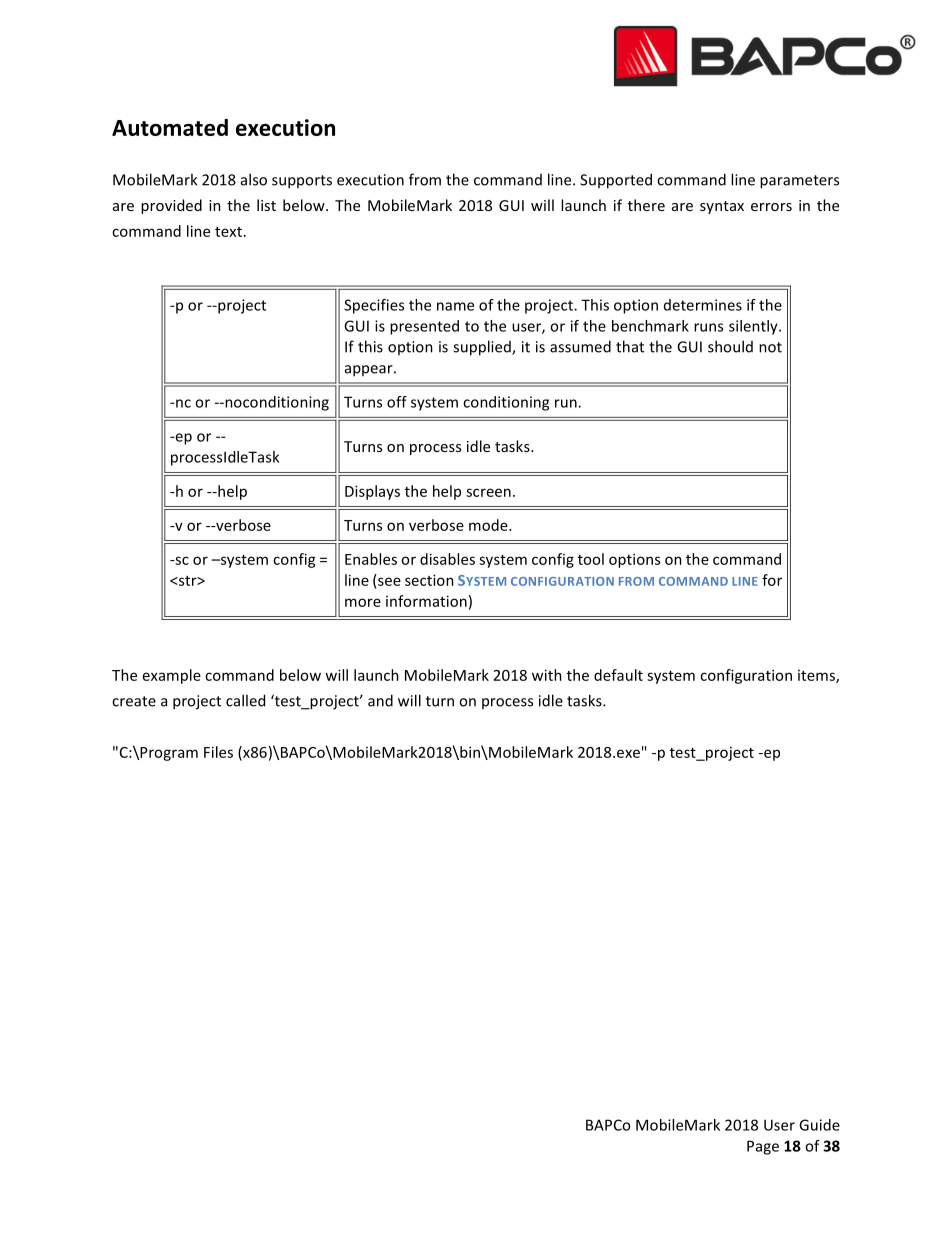 The width and height of the screenshot is (952, 1233). What do you see at coordinates (616, 181) in the screenshot?
I see `Supported` at bounding box center [616, 181].
